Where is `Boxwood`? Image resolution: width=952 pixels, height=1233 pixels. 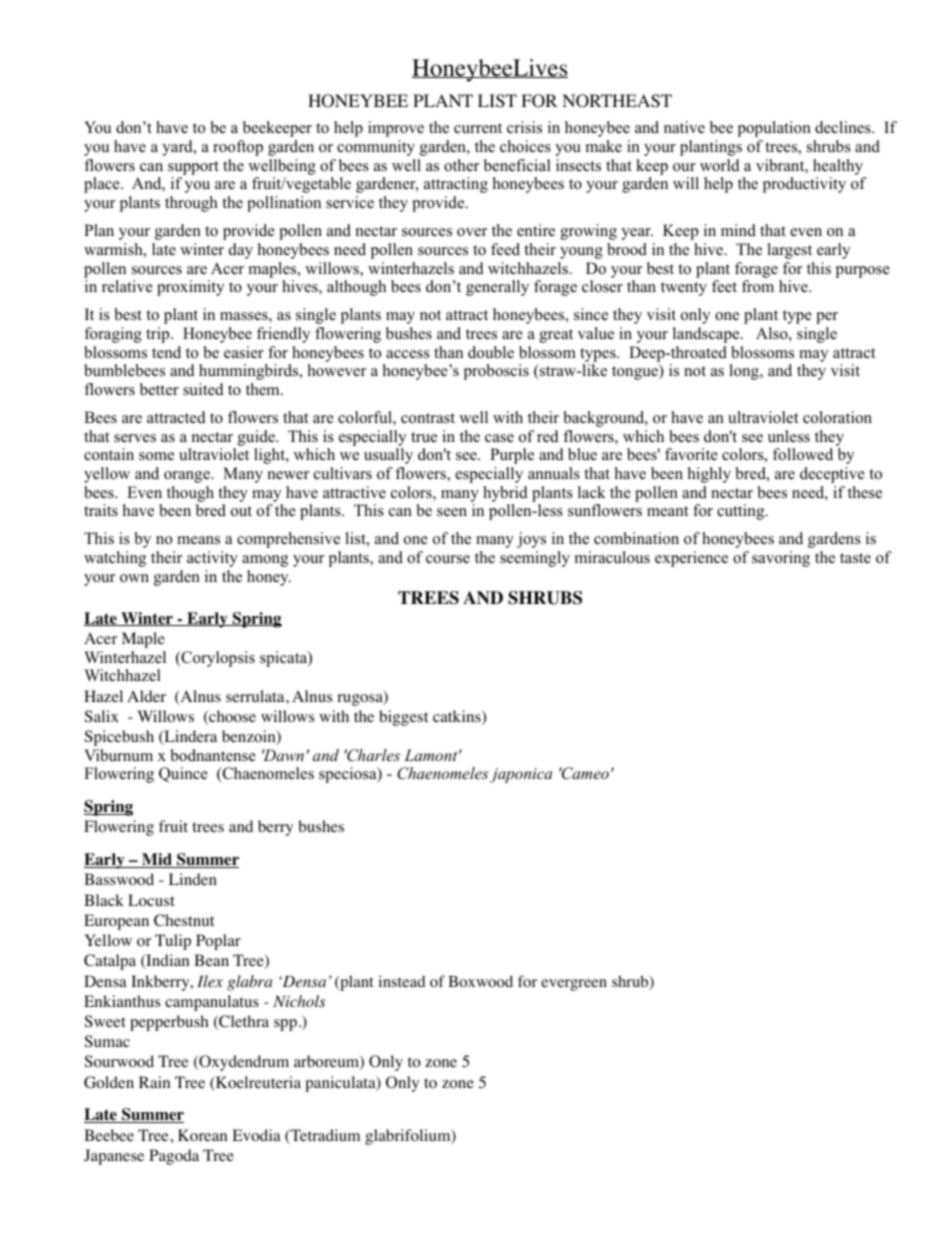 Boxwood is located at coordinates (480, 981).
